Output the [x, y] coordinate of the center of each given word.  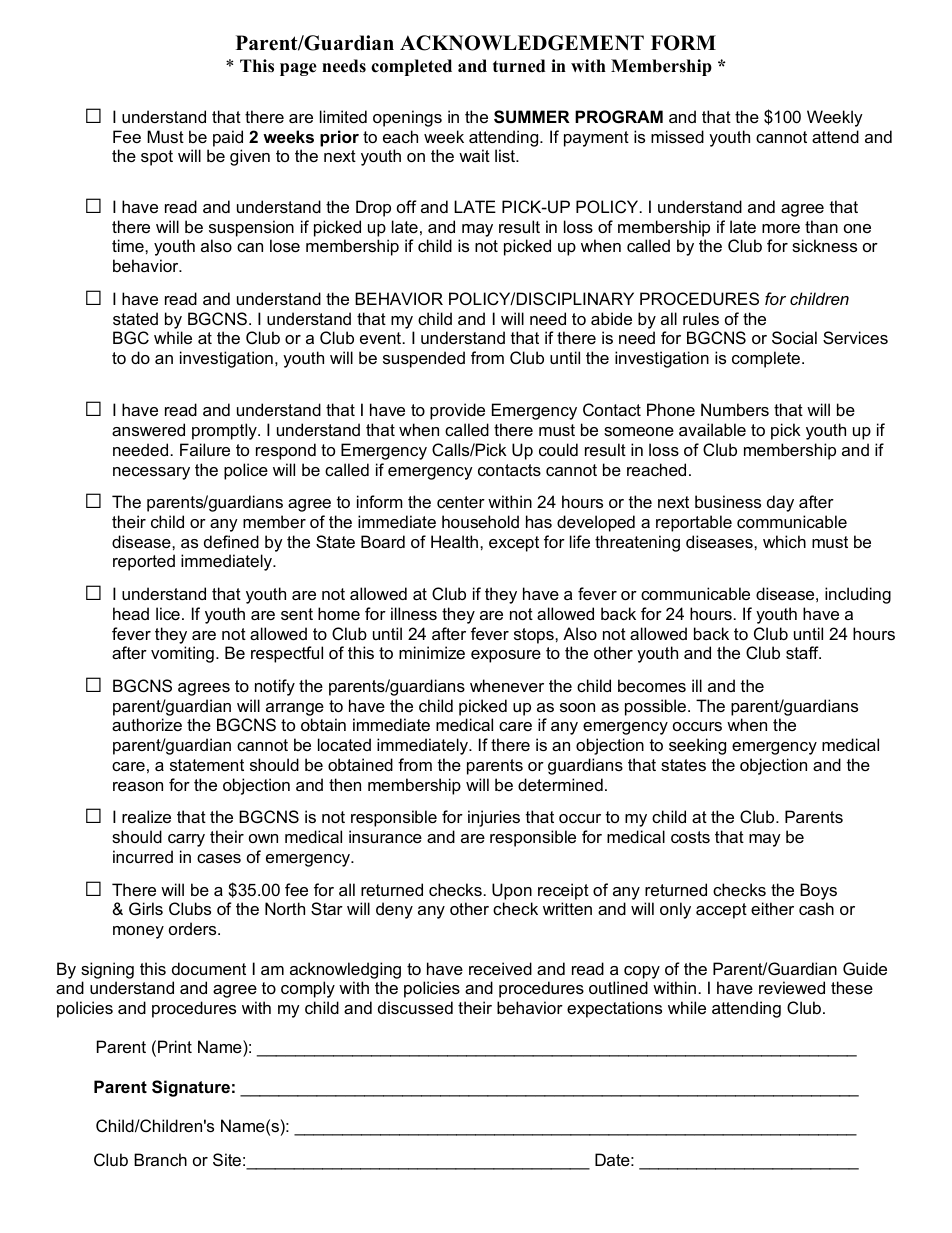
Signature [191, 1088]
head [131, 613]
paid [228, 138]
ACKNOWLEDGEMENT [522, 43]
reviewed [792, 987]
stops [535, 636]
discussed [415, 1007]
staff [803, 652]
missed [677, 136]
